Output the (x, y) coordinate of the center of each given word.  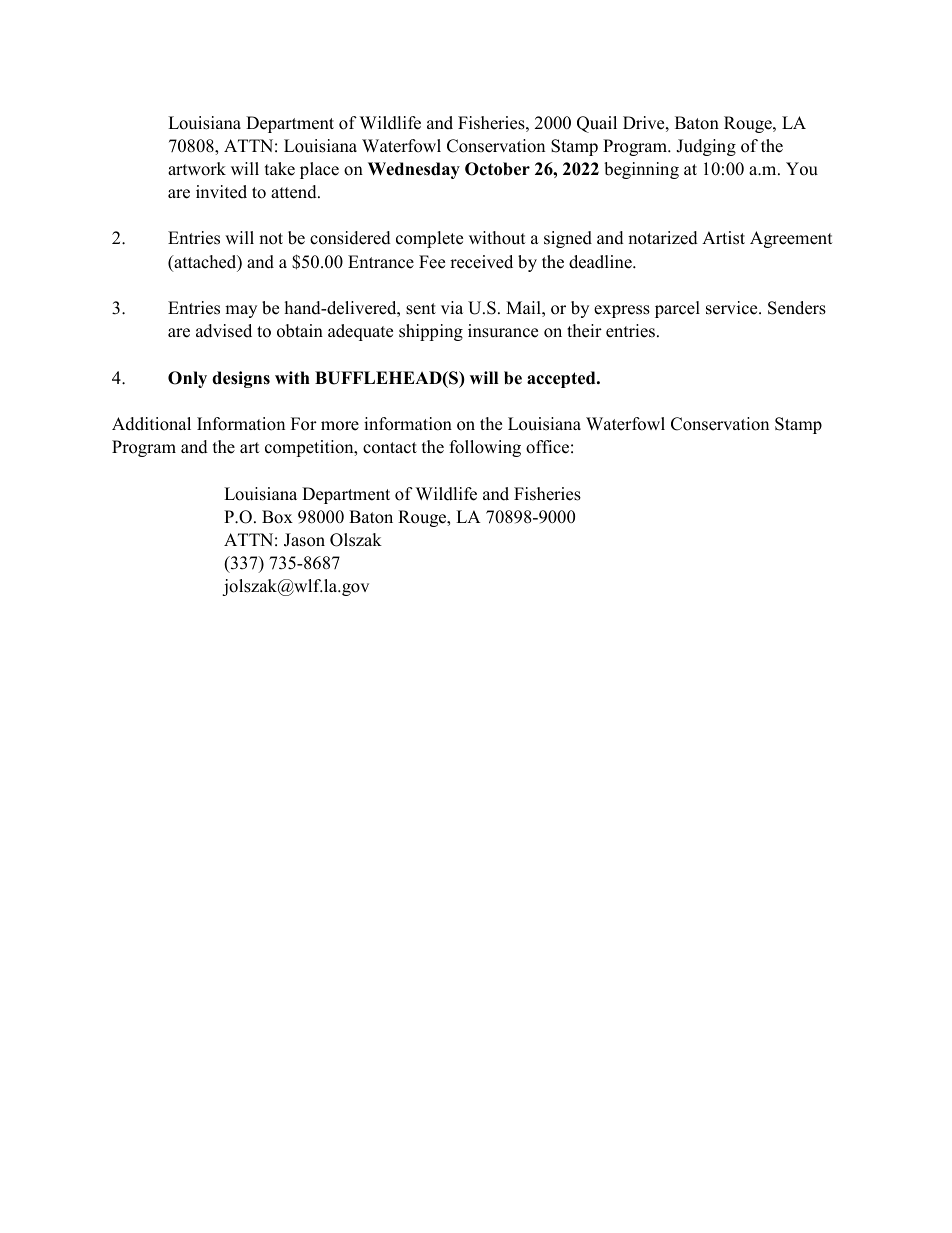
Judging (706, 147)
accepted (562, 379)
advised (224, 331)
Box (277, 517)
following (485, 448)
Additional (151, 424)
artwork (197, 169)
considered (350, 238)
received (481, 262)
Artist (723, 238)
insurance (503, 331)
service (733, 308)
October (497, 169)
